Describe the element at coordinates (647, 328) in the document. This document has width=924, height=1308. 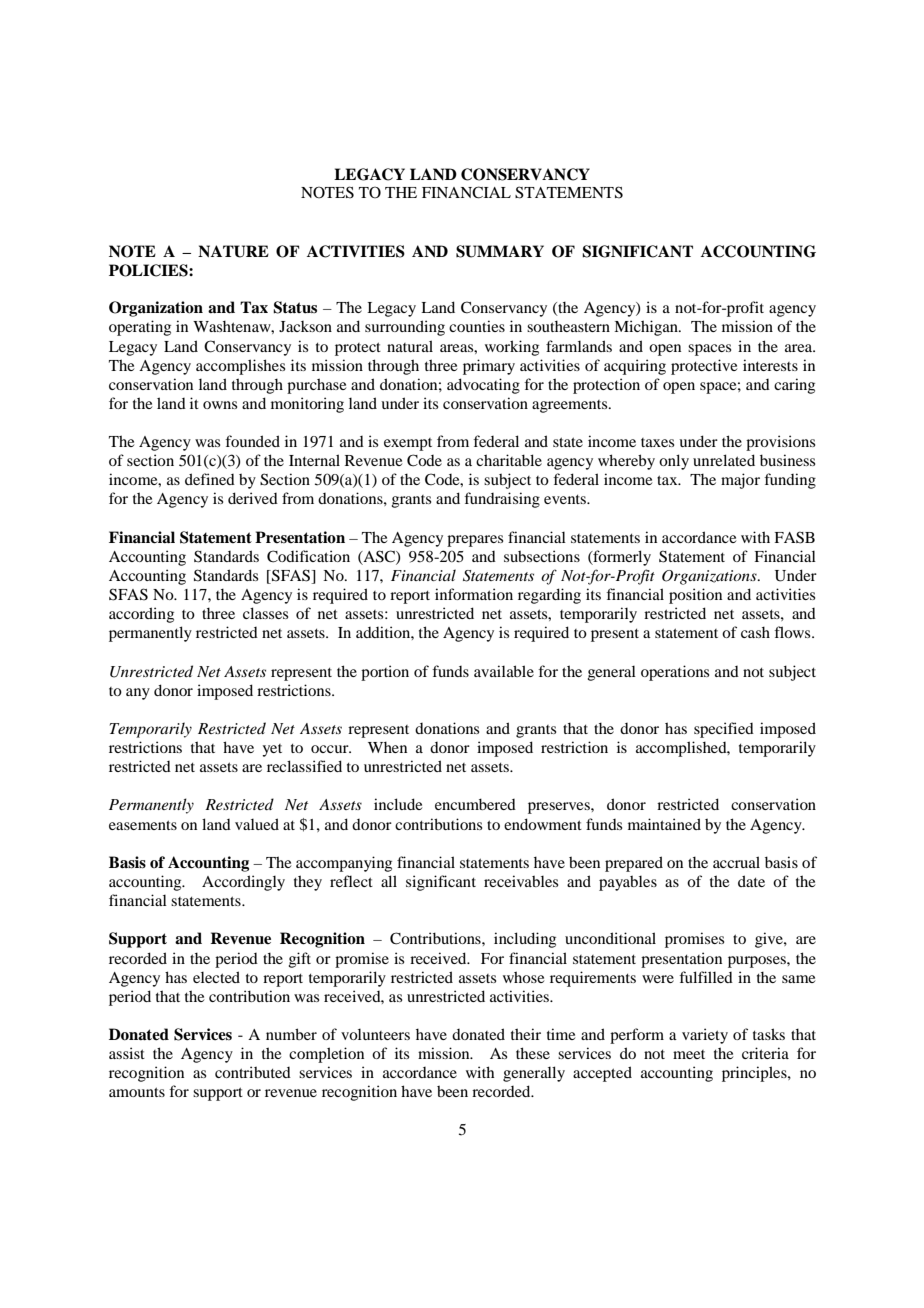
I see `Michigan` at that location.
